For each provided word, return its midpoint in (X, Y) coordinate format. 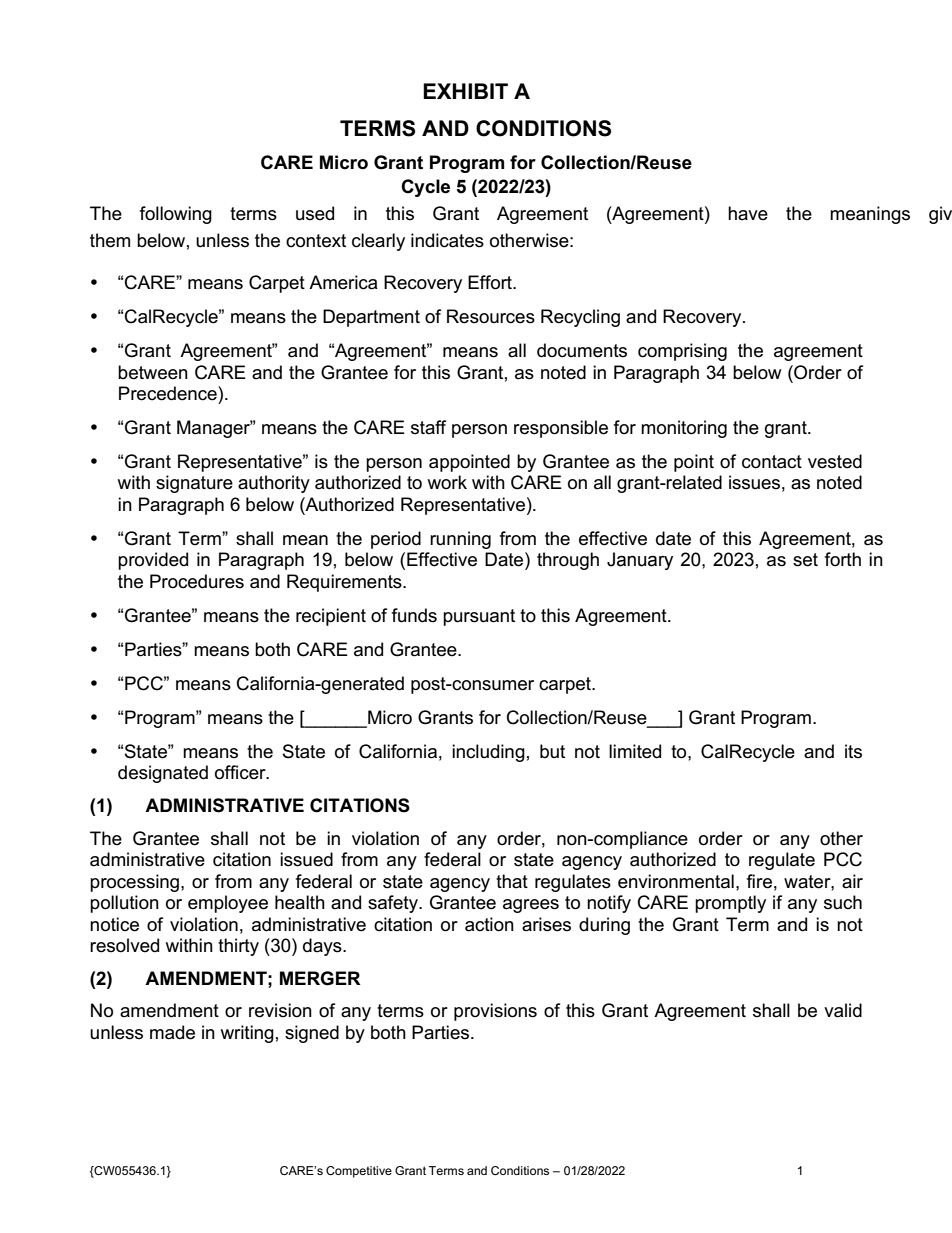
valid (843, 1010)
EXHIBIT (465, 91)
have (748, 213)
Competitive (359, 1172)
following (176, 215)
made (172, 1032)
